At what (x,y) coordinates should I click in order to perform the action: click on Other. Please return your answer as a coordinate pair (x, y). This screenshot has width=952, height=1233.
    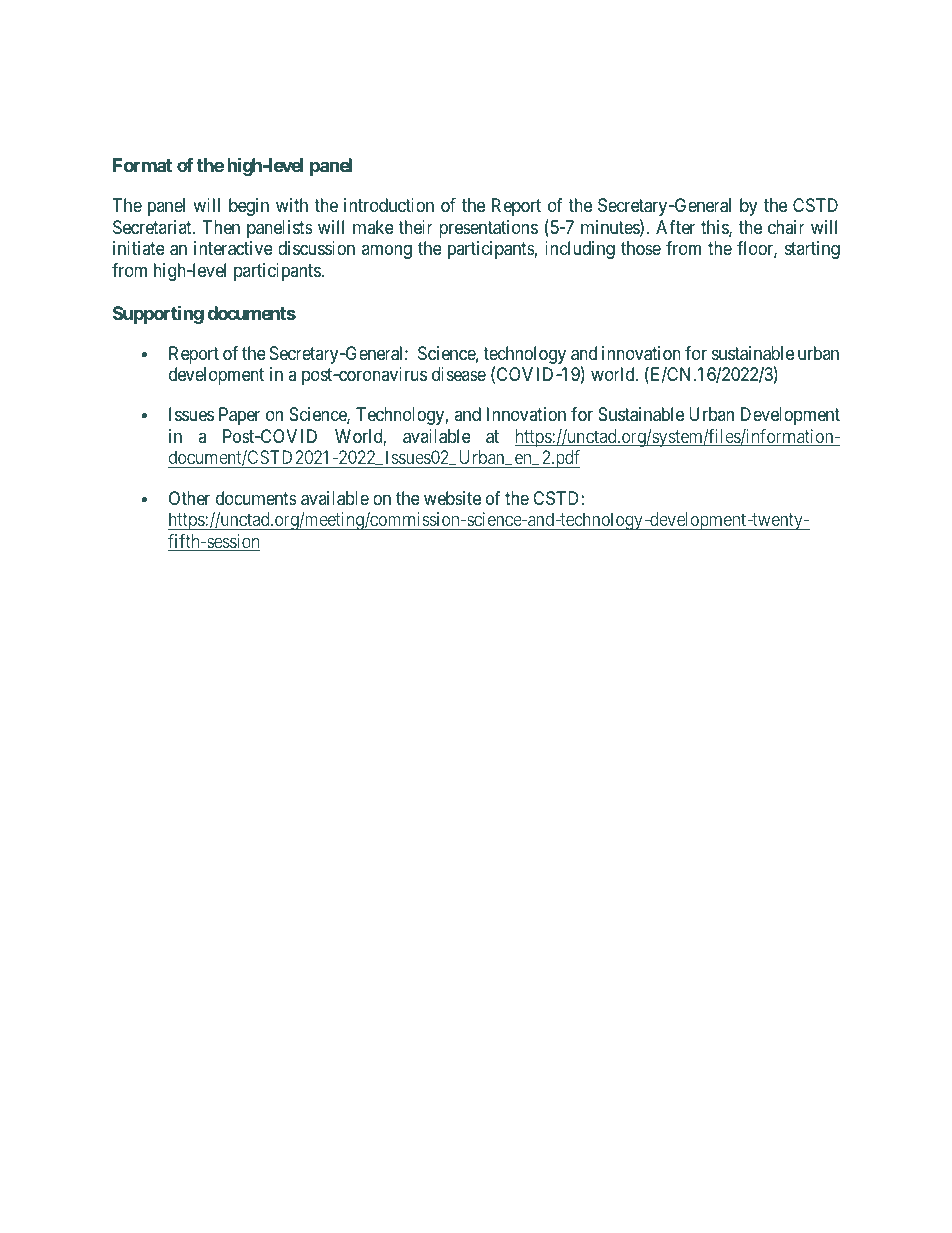
    Looking at the image, I should click on (189, 498).
